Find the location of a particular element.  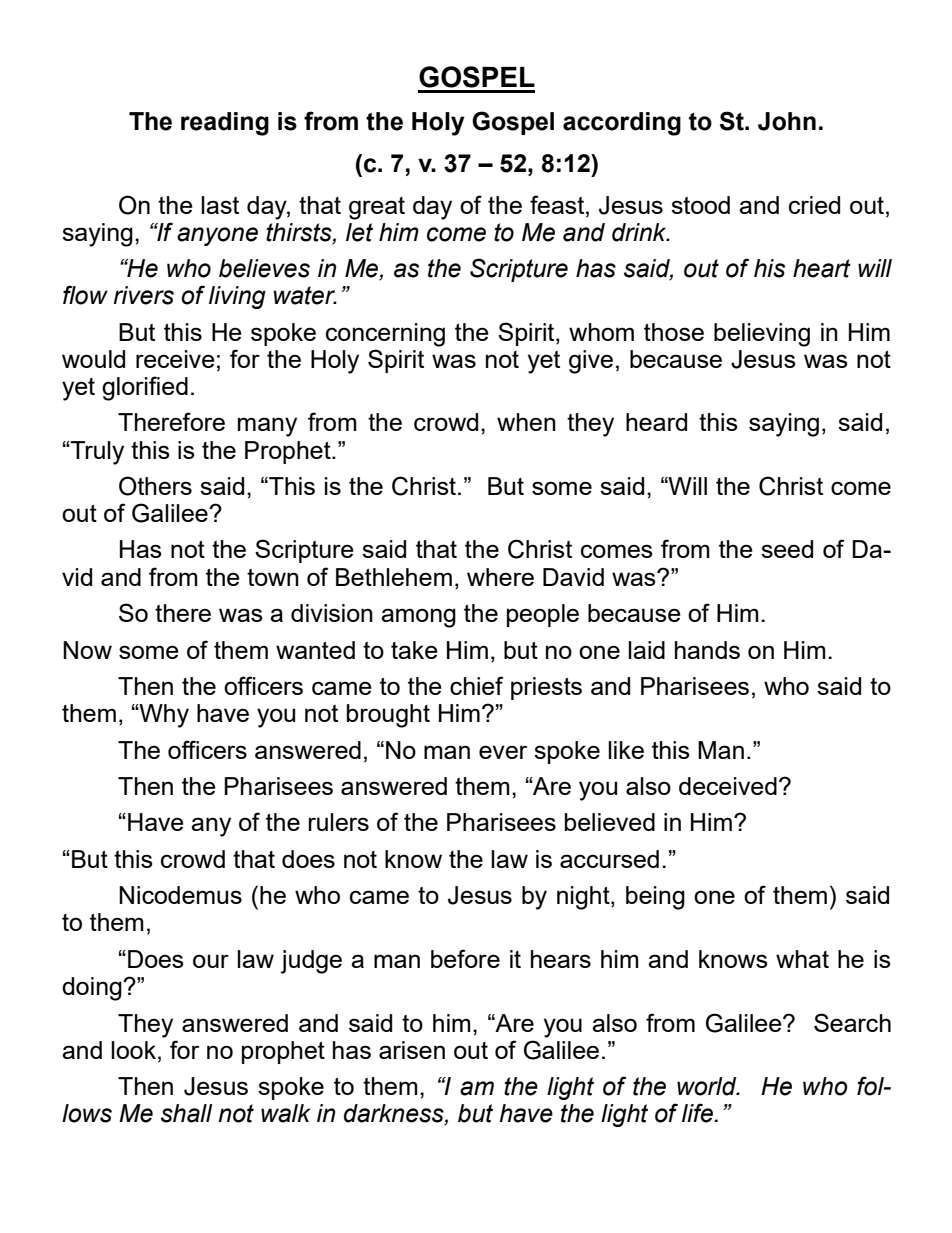

shall is located at coordinates (187, 1113).
